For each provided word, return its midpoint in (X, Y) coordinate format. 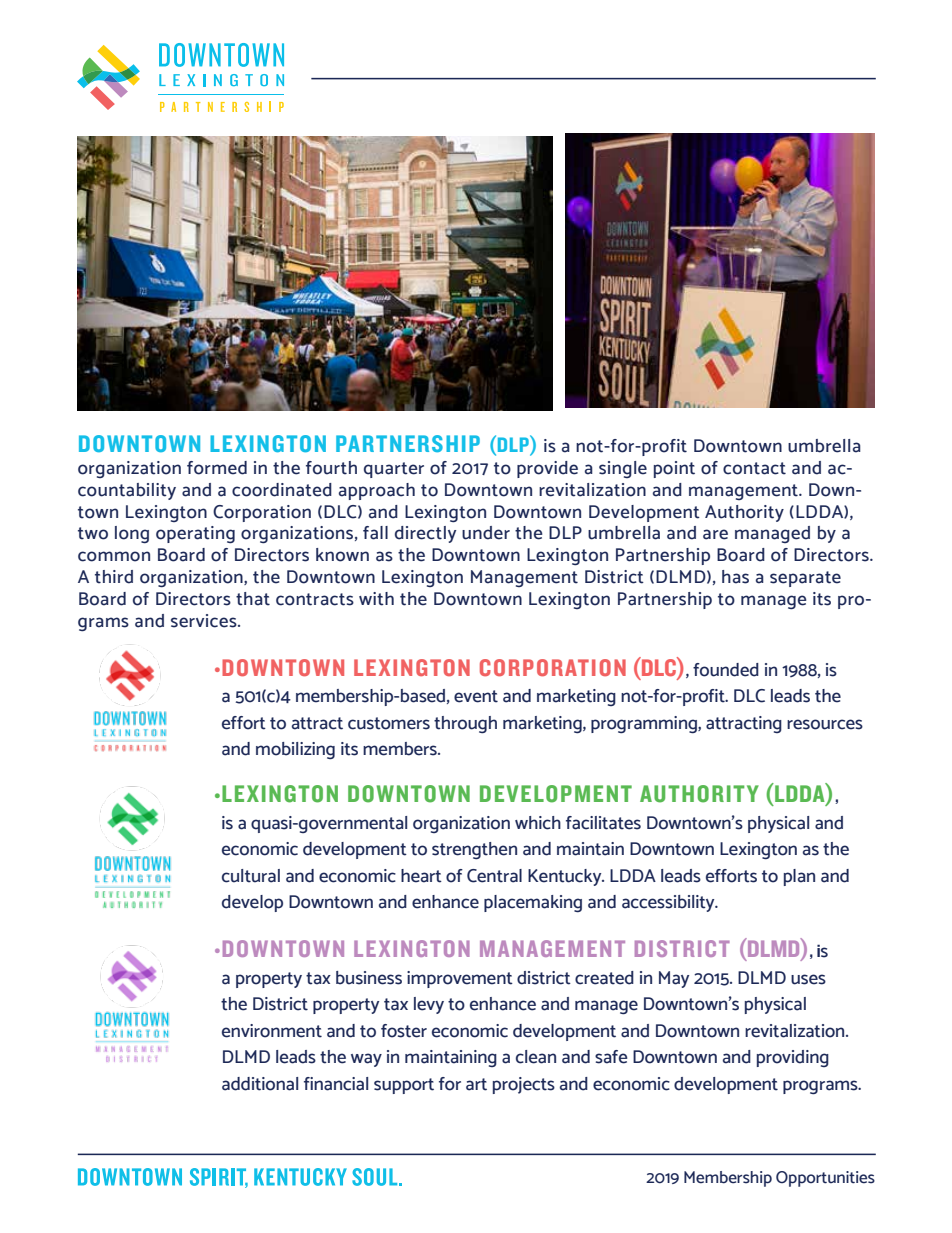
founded (726, 670)
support (404, 1086)
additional (260, 1084)
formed (217, 468)
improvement (460, 979)
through (465, 725)
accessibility (669, 903)
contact (754, 468)
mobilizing (295, 751)
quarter (394, 470)
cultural (251, 876)
